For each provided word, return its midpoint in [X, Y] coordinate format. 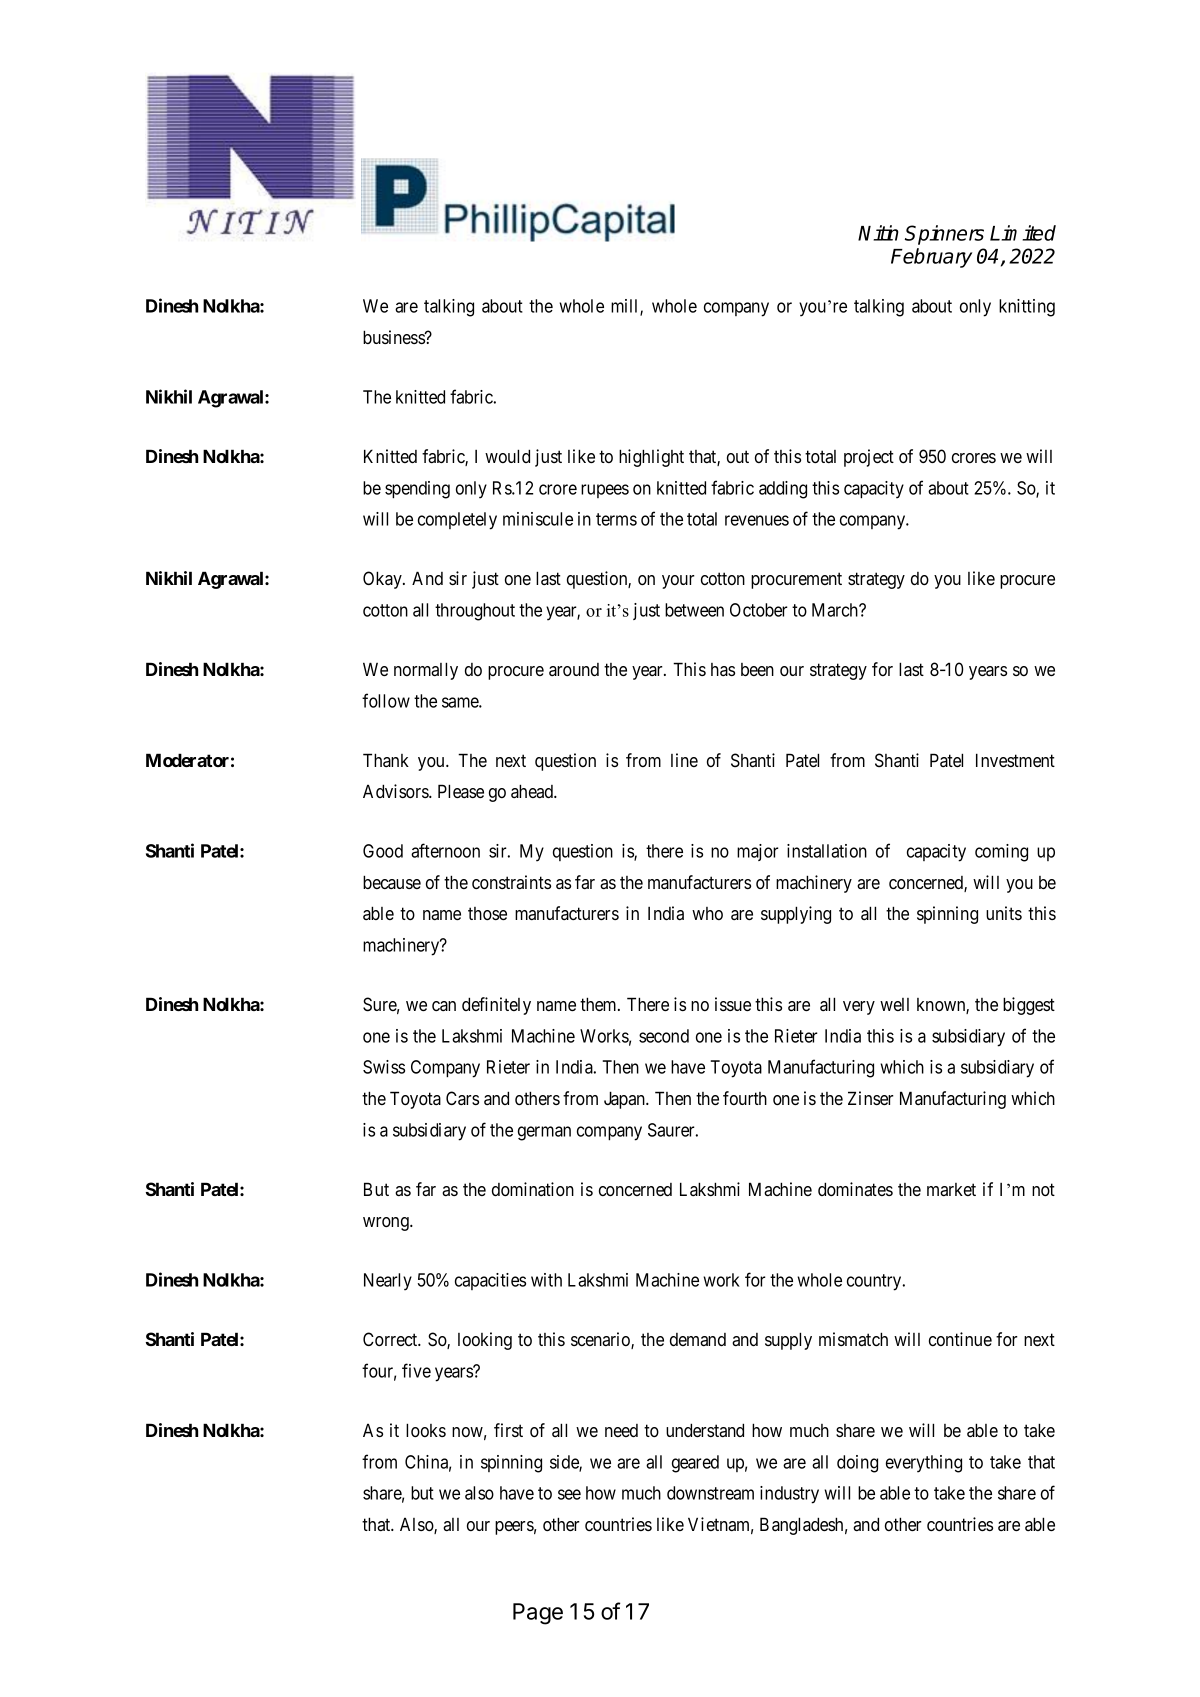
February [931, 258]
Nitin [878, 233]
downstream [710, 1493]
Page [538, 1614]
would [507, 456]
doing [857, 1464]
